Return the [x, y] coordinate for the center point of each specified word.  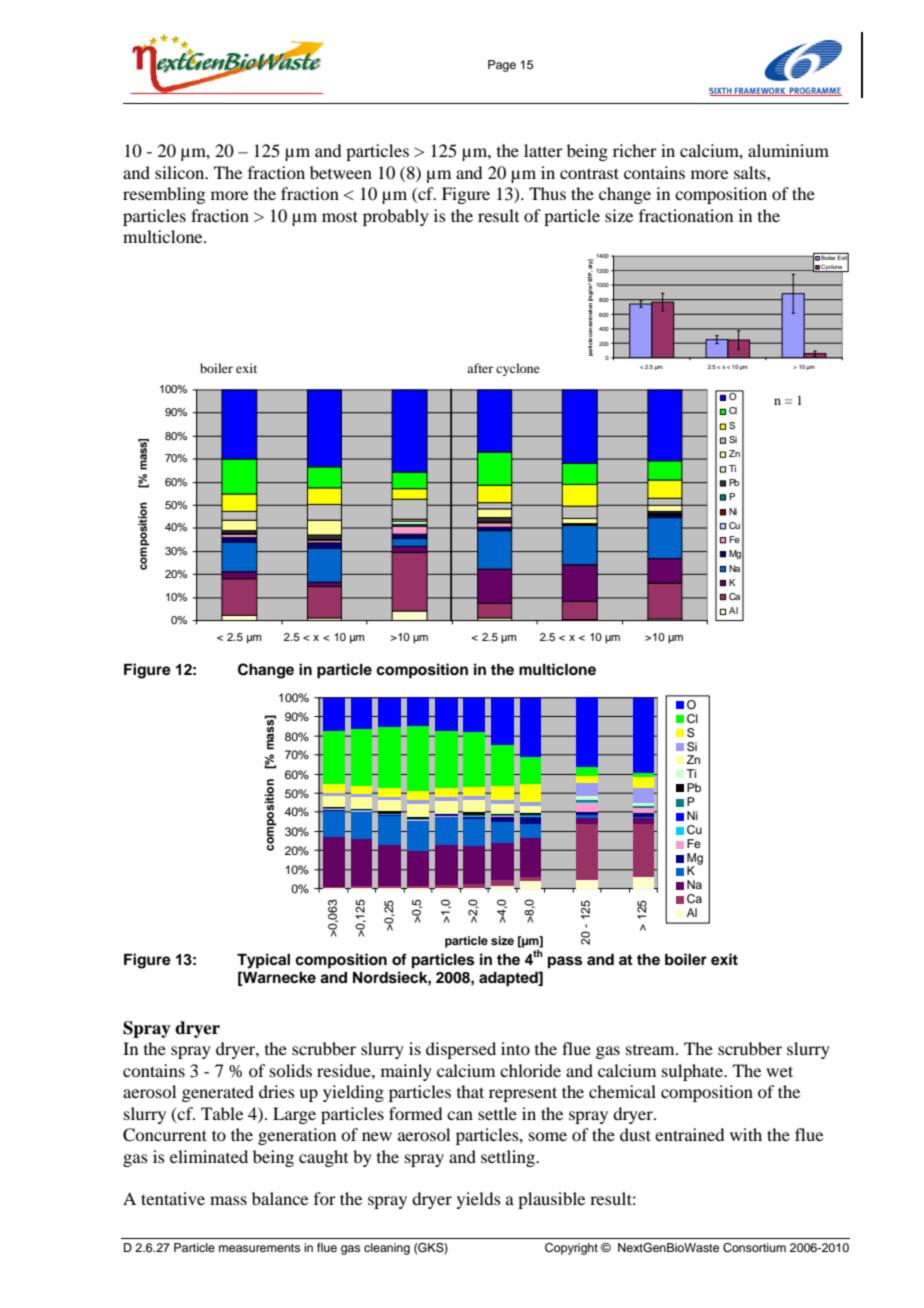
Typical [263, 961]
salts [751, 172]
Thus [547, 193]
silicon [181, 172]
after [480, 368]
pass [565, 962]
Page [502, 66]
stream [651, 1050]
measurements [259, 1248]
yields [479, 1200]
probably [396, 217]
